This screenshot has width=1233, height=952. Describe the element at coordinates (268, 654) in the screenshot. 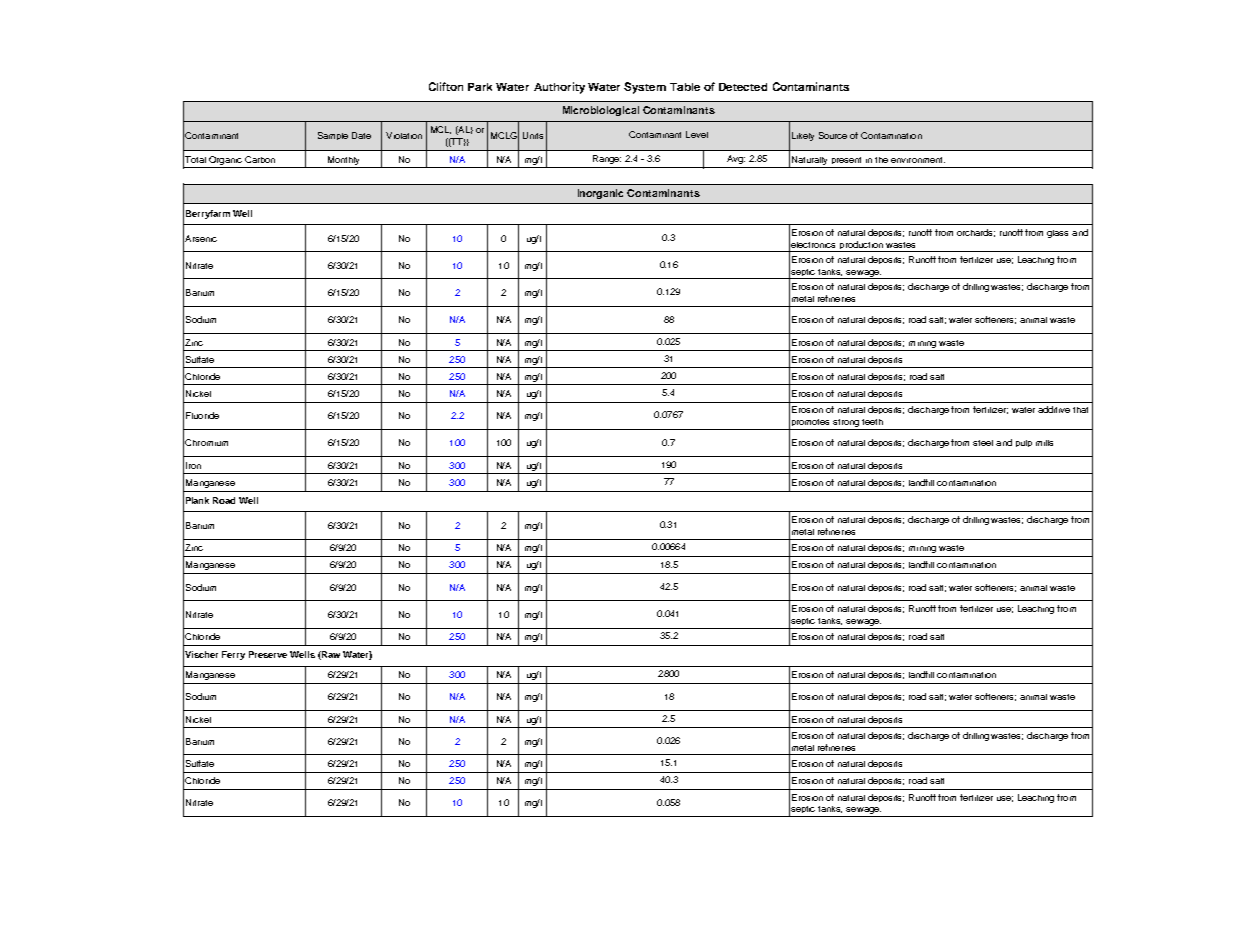

I see `Preserve` at that location.
